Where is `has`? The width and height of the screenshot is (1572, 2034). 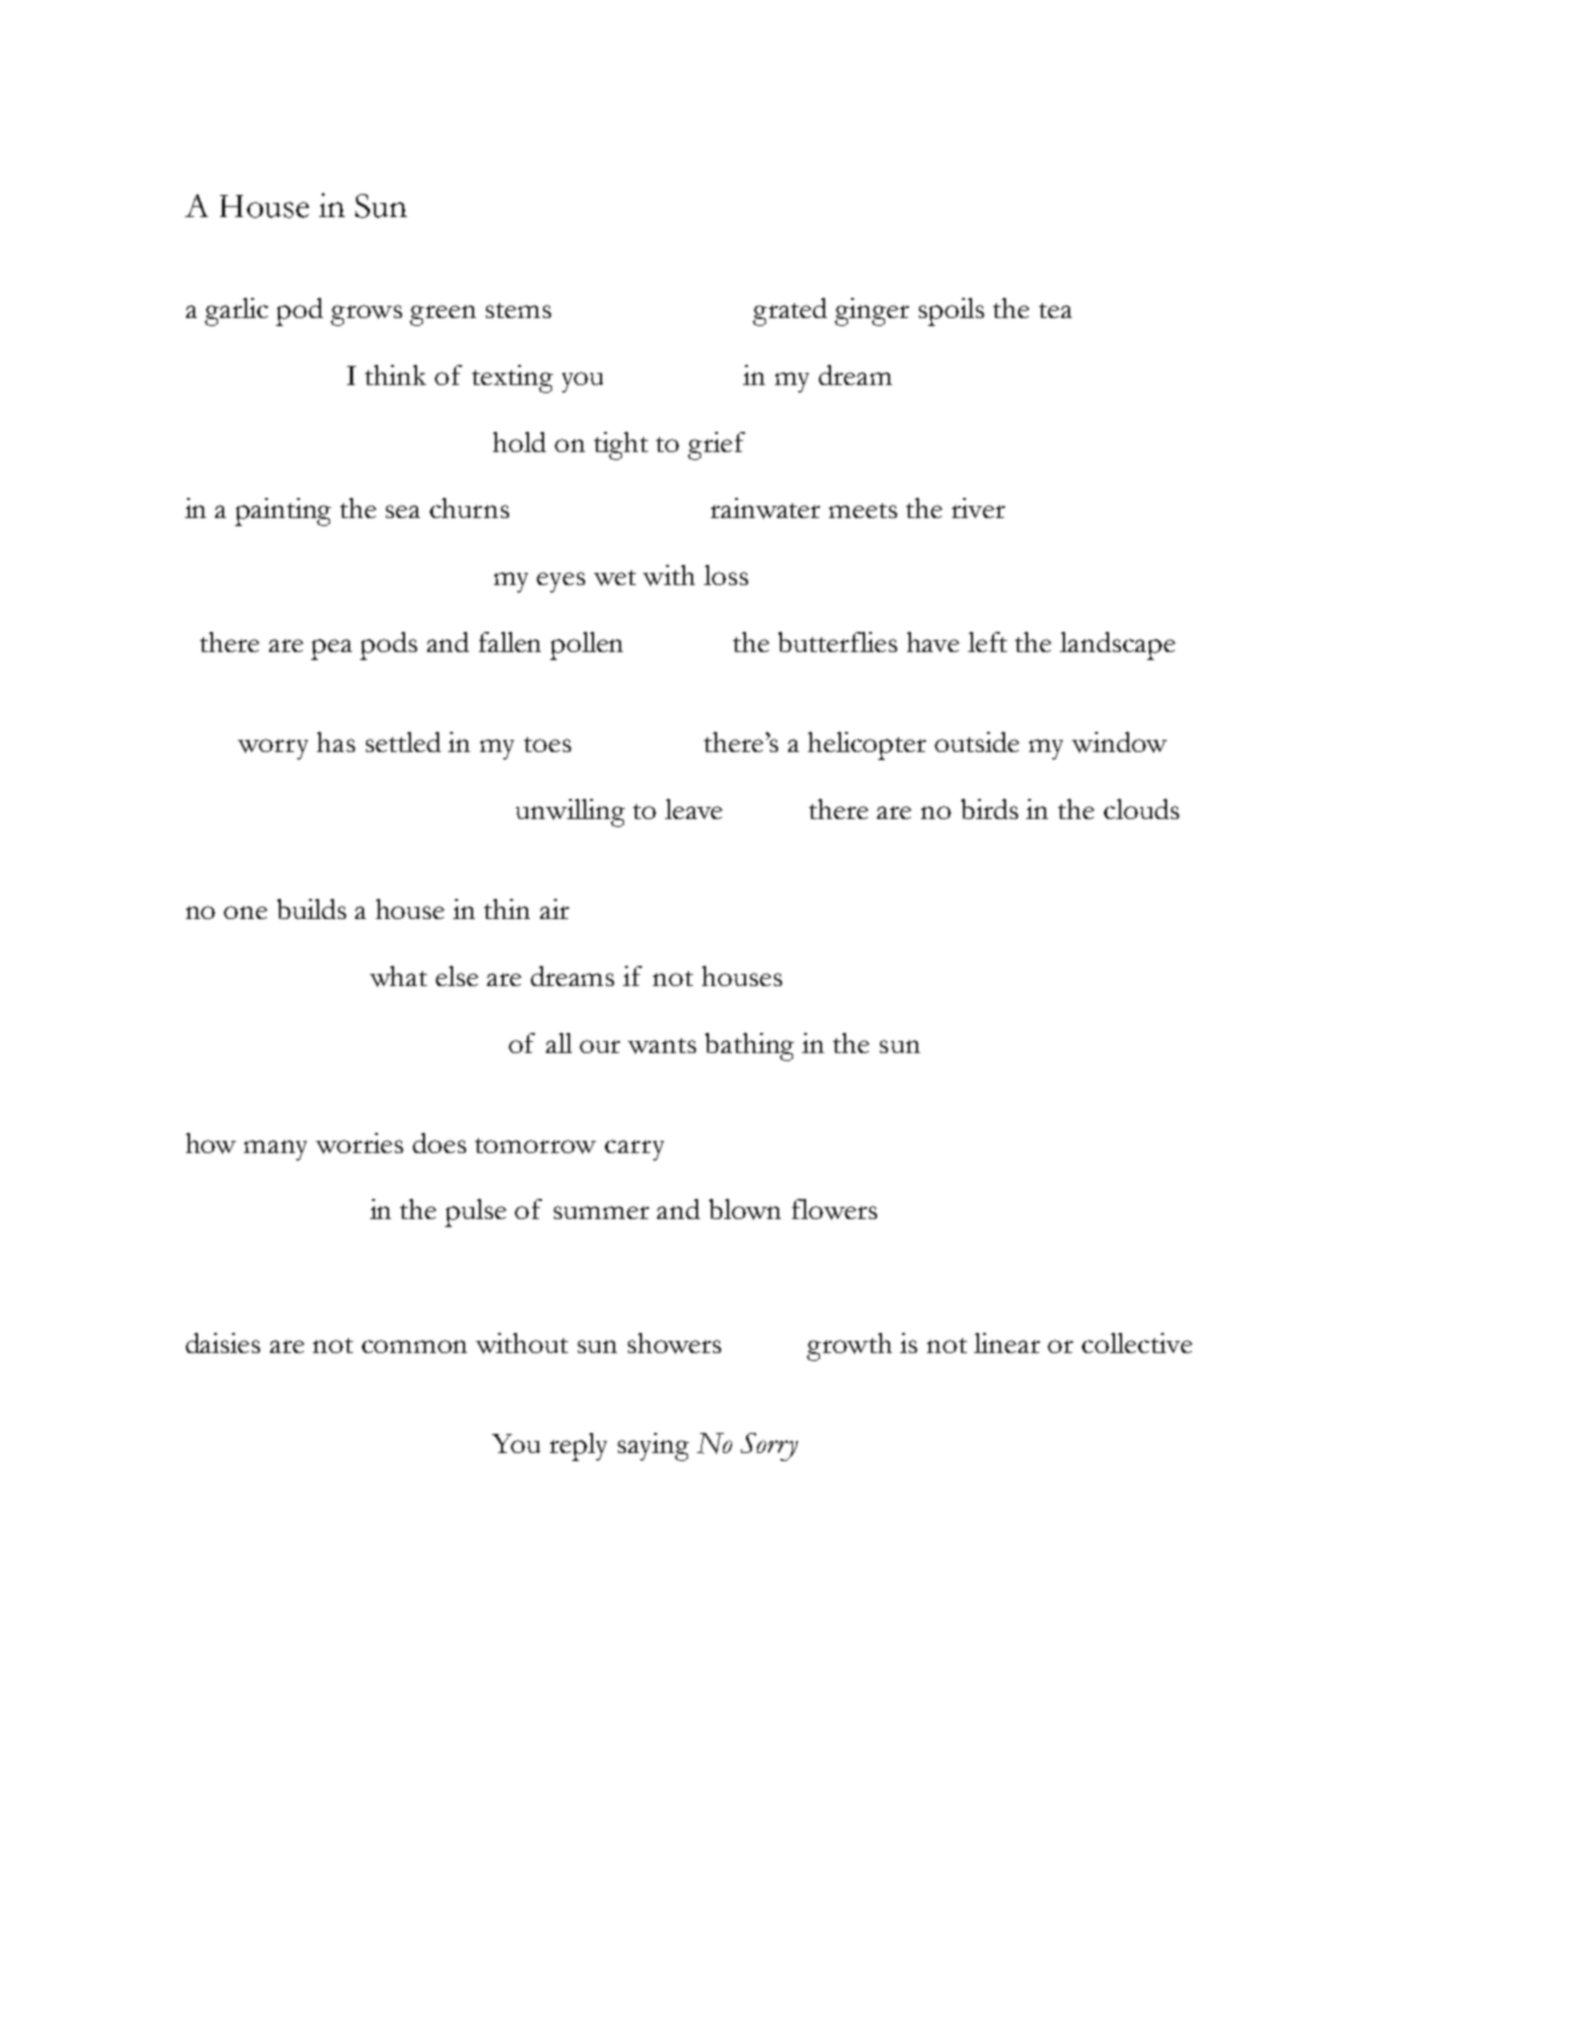
has is located at coordinates (336, 742).
